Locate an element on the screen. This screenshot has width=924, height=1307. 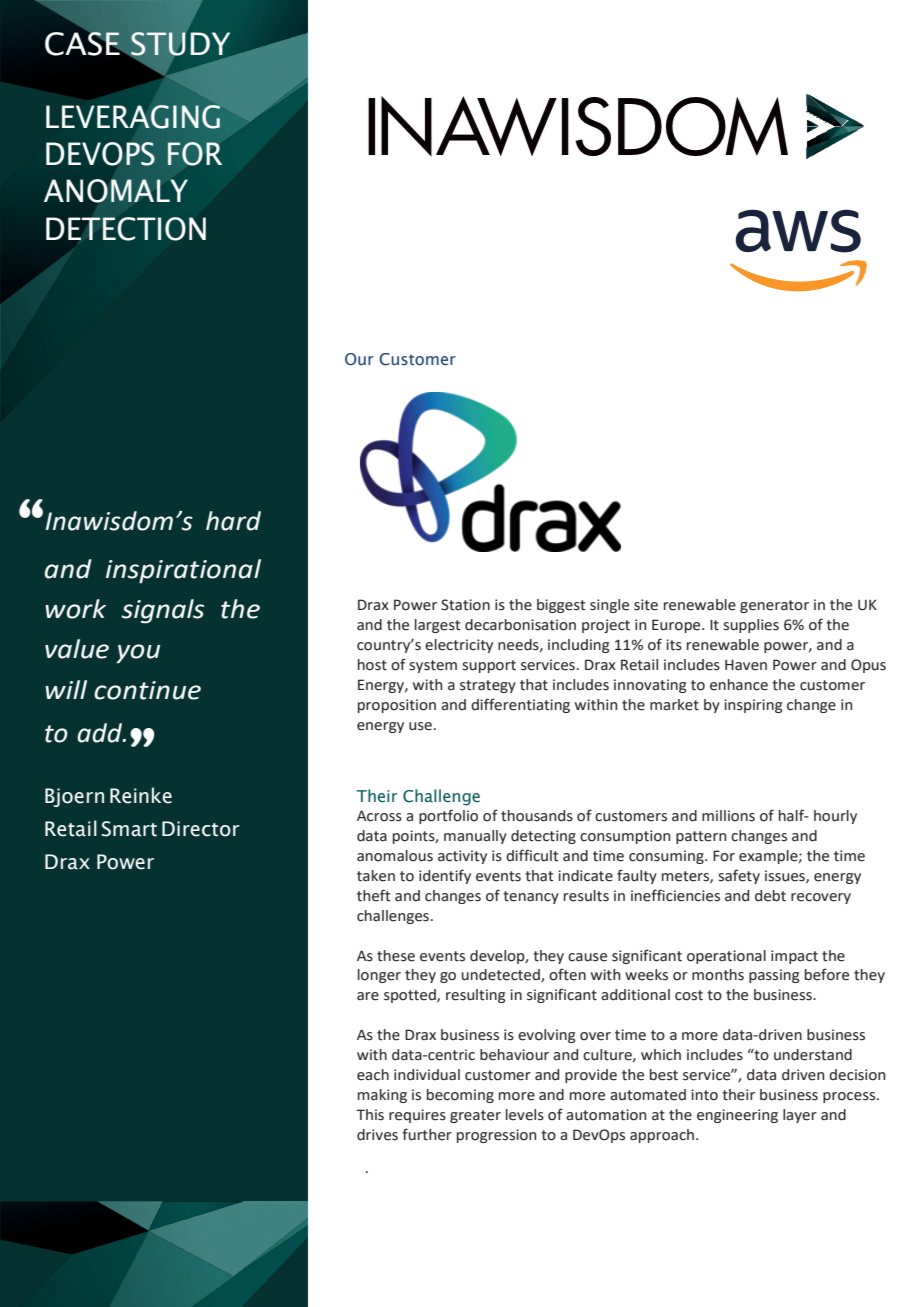
portfolio is located at coordinates (448, 816).
